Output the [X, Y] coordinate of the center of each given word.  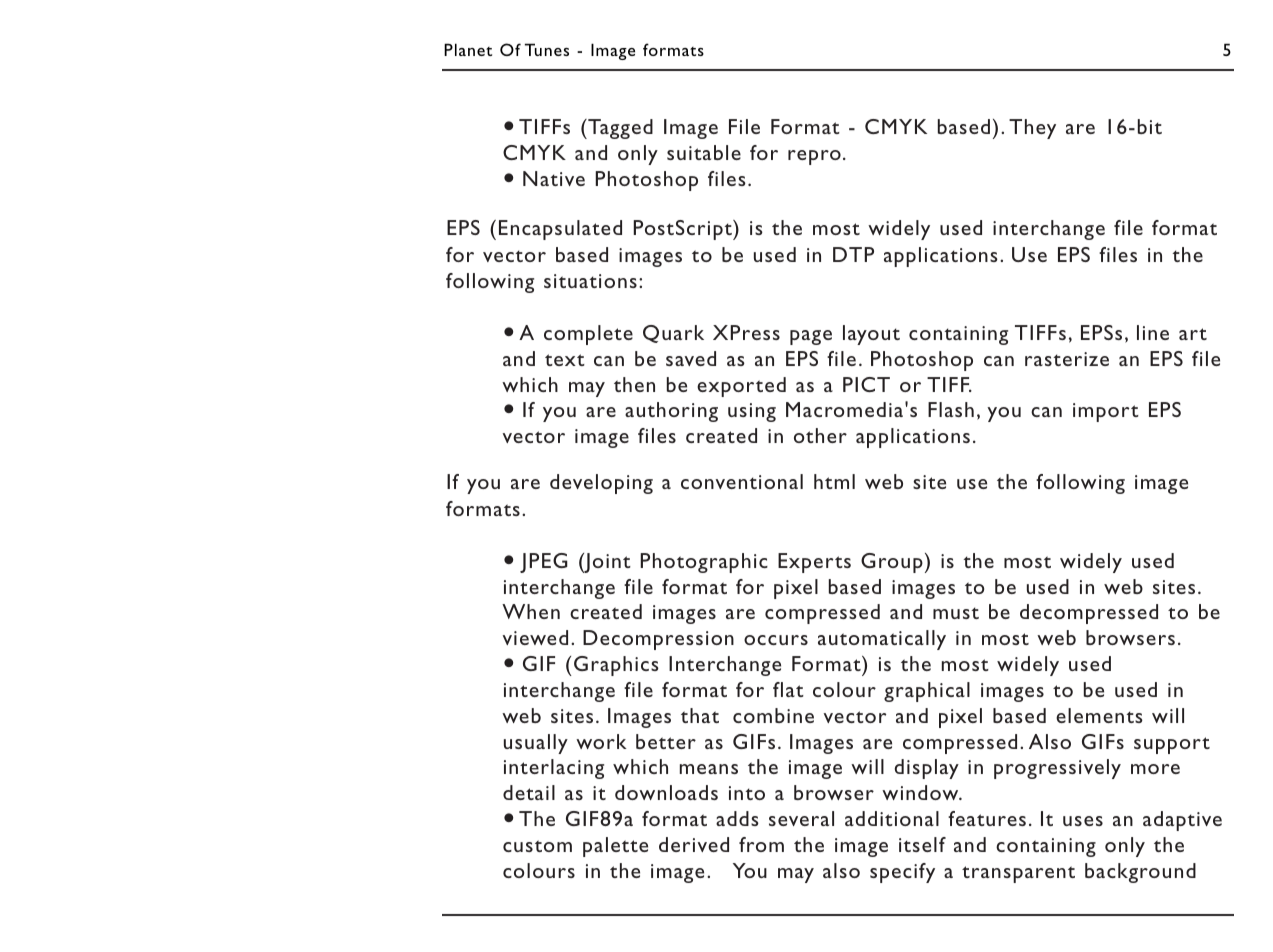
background [1140, 873]
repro [814, 157]
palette [615, 847]
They [1032, 129]
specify [902, 873]
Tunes [547, 49]
